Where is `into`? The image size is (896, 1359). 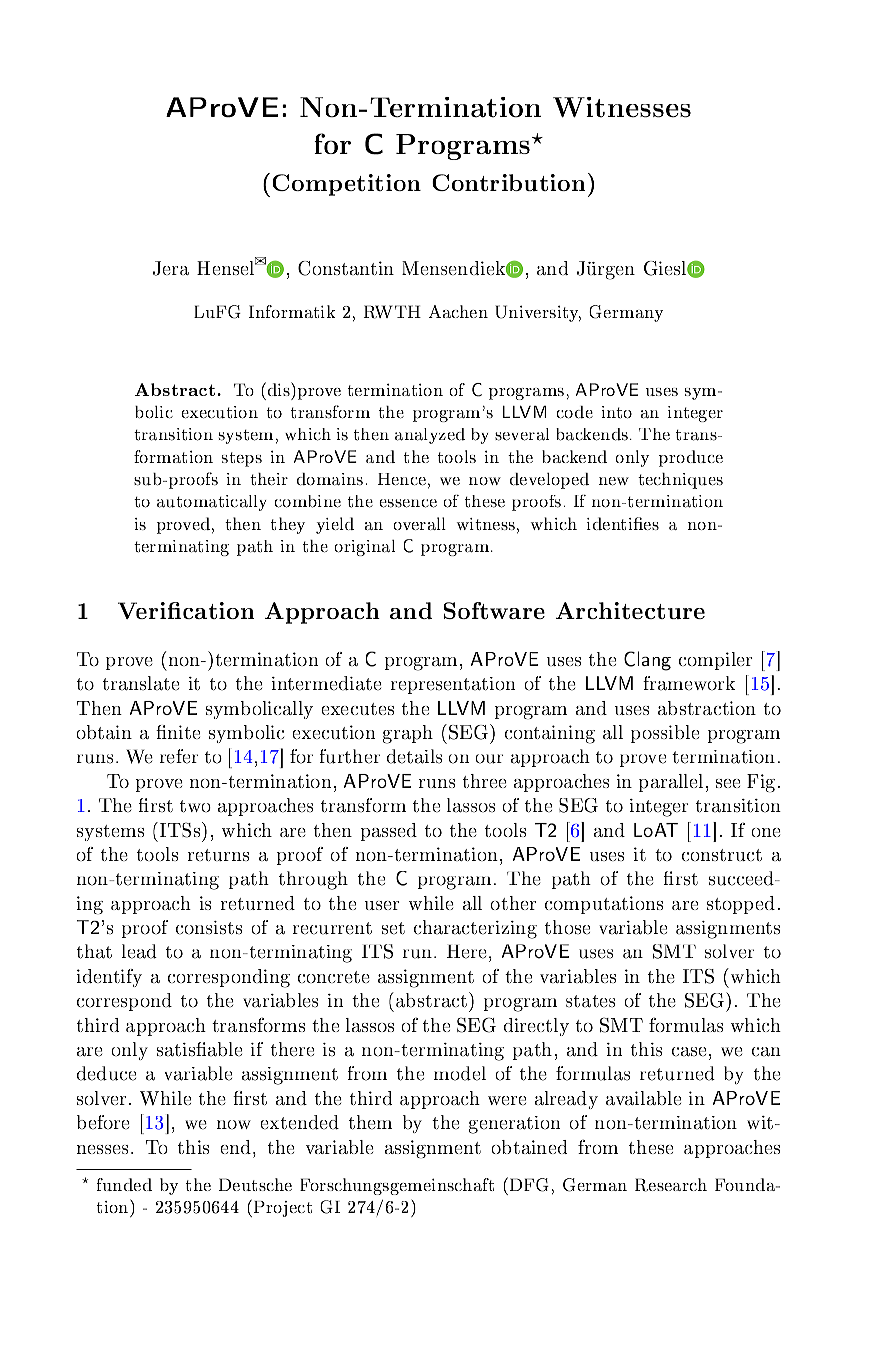 into is located at coordinates (616, 412).
